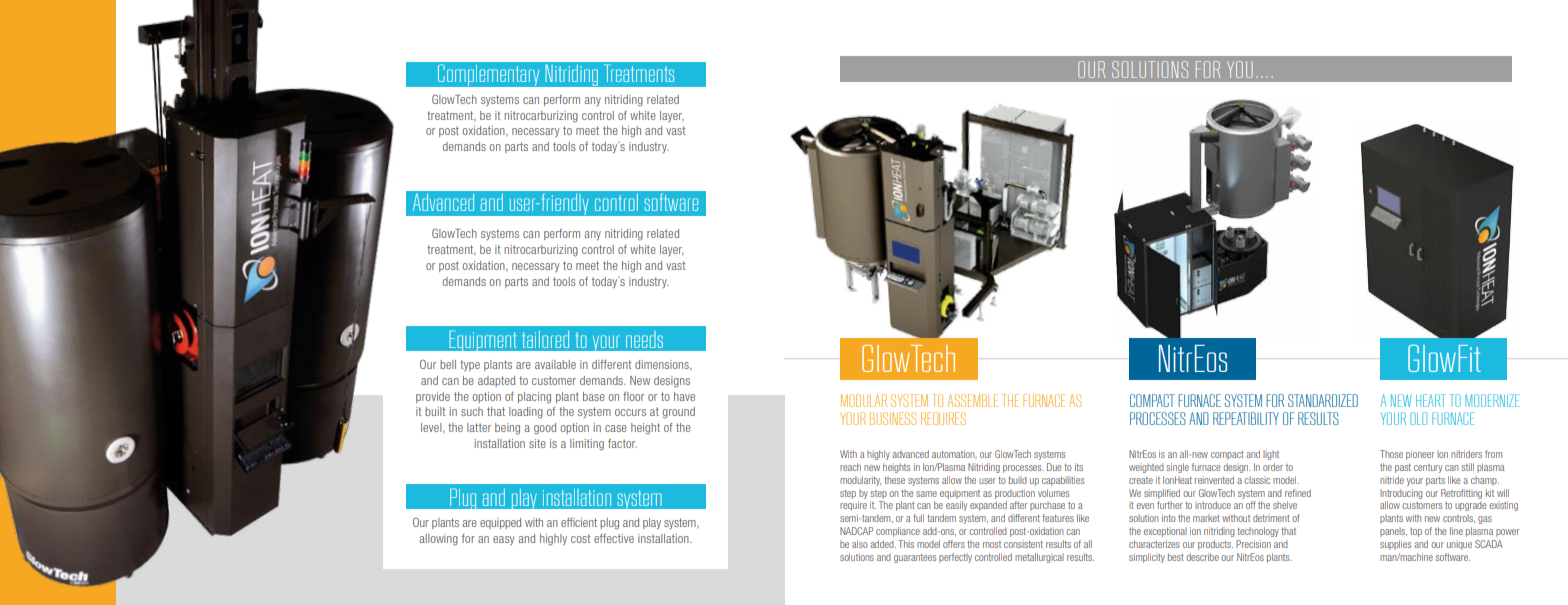 The image size is (1568, 605). What do you see at coordinates (955, 558) in the image?
I see `perfectly` at bounding box center [955, 558].
